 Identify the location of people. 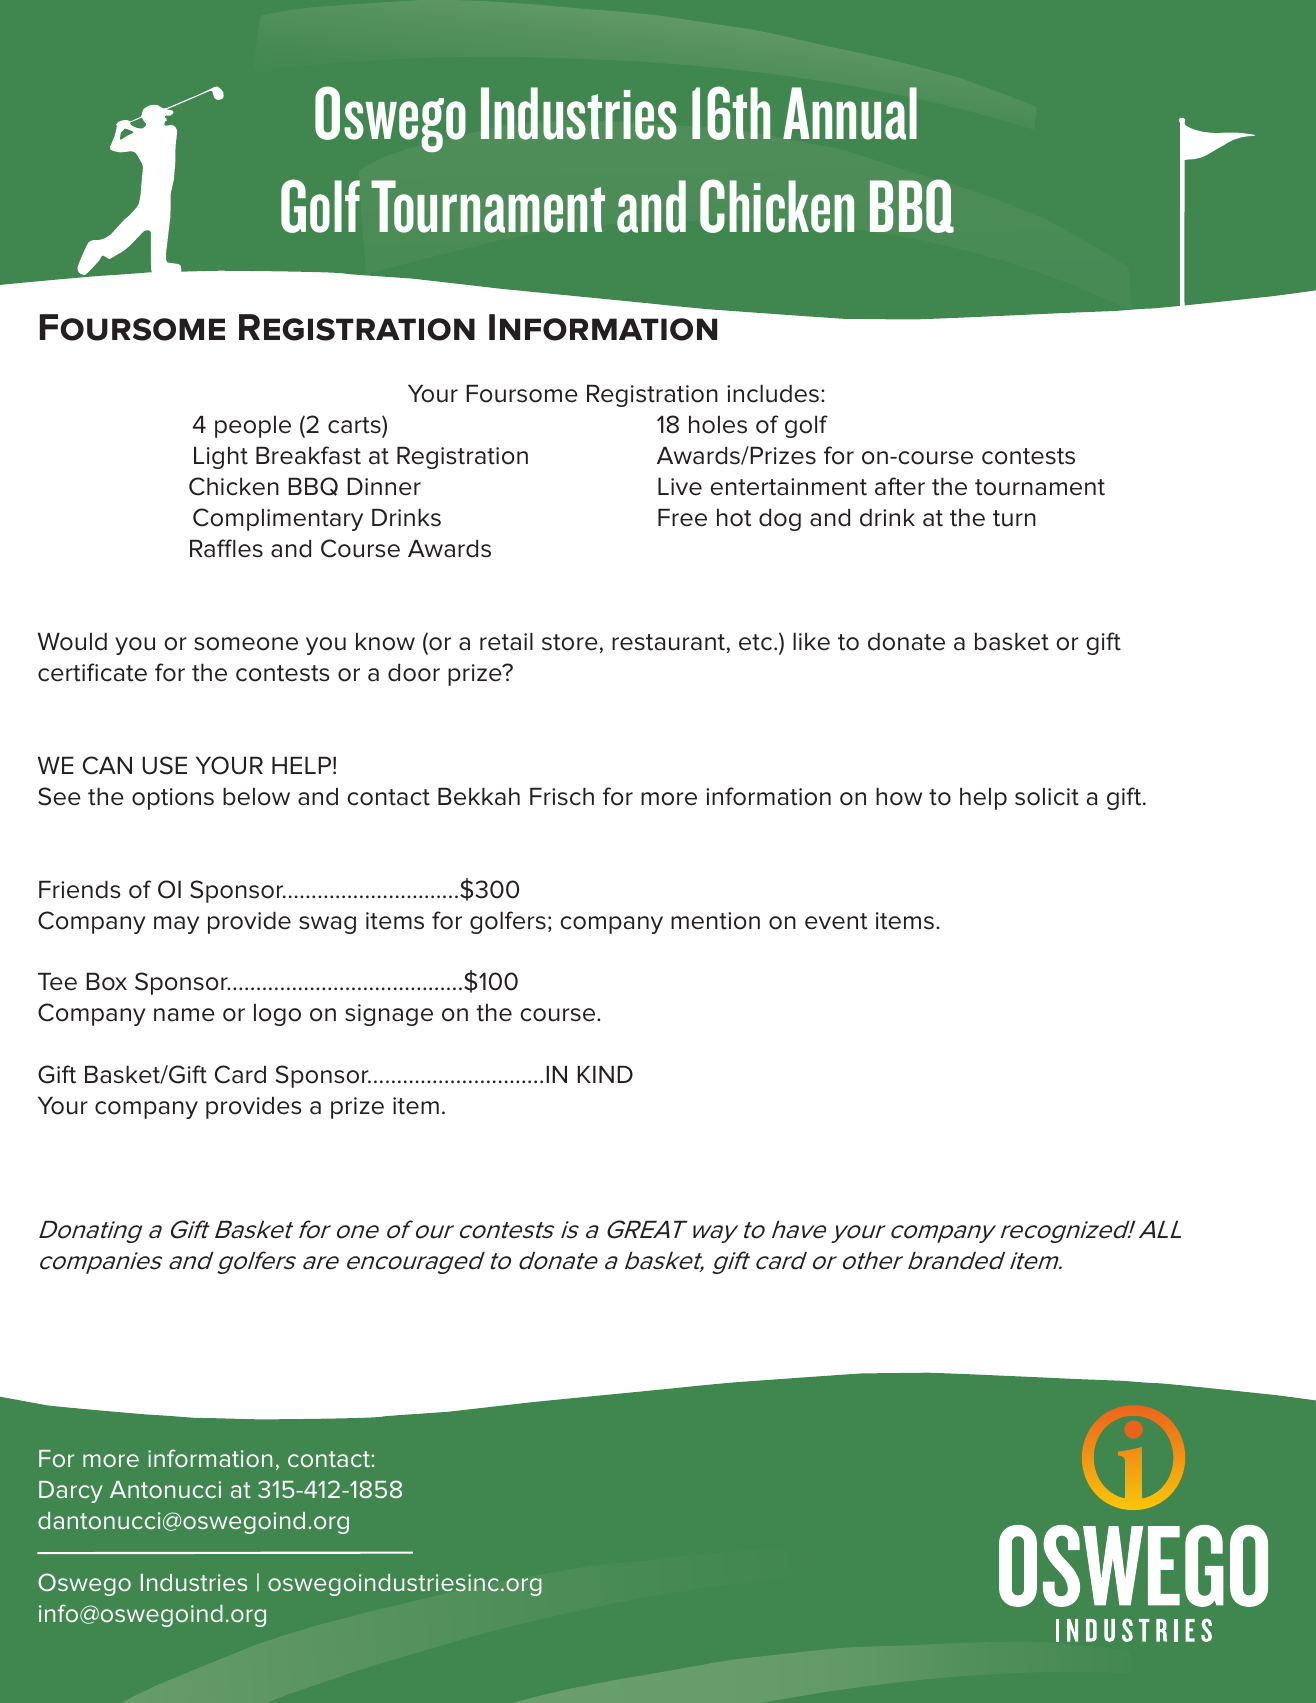
(253, 427).
